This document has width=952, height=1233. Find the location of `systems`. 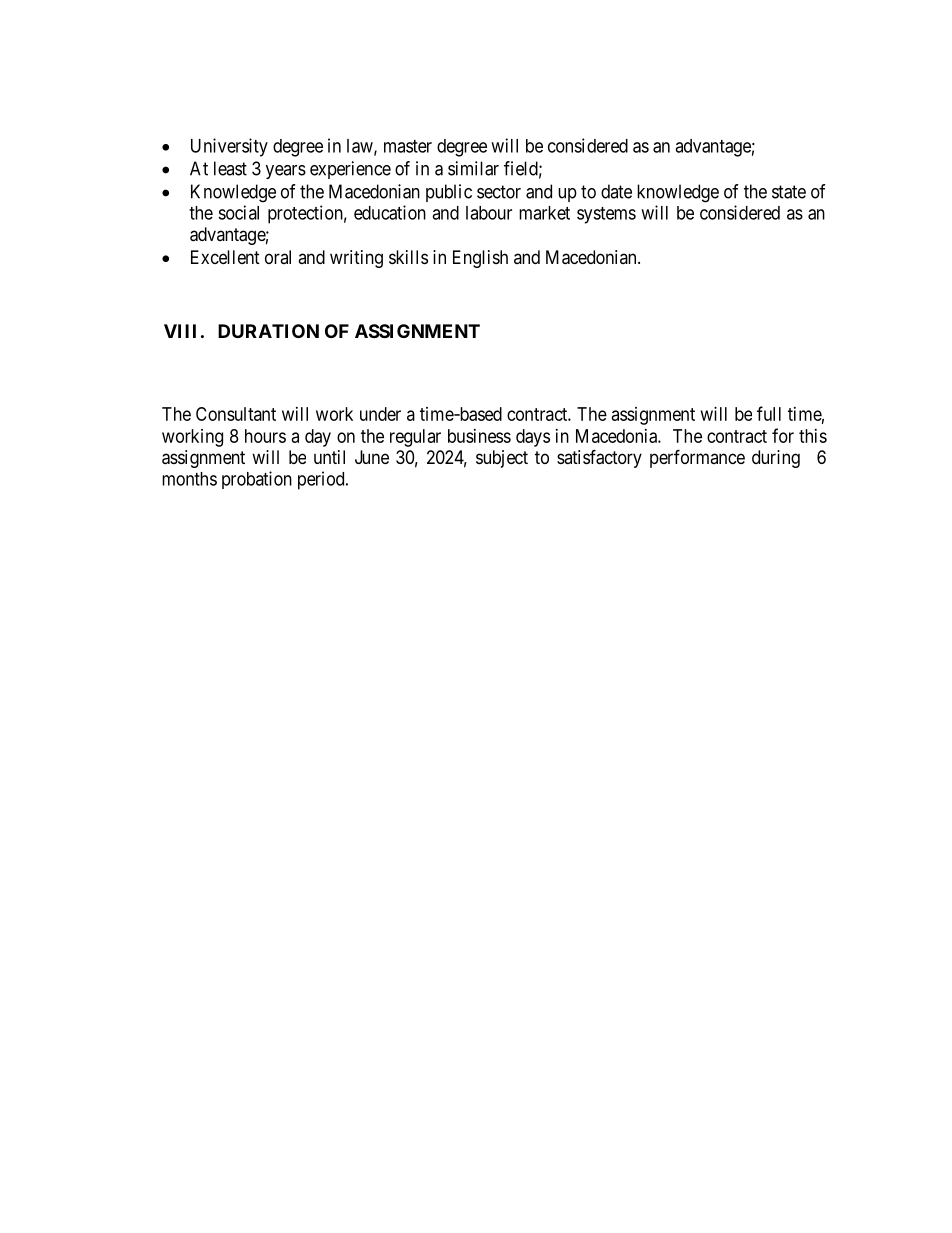

systems is located at coordinates (606, 215).
